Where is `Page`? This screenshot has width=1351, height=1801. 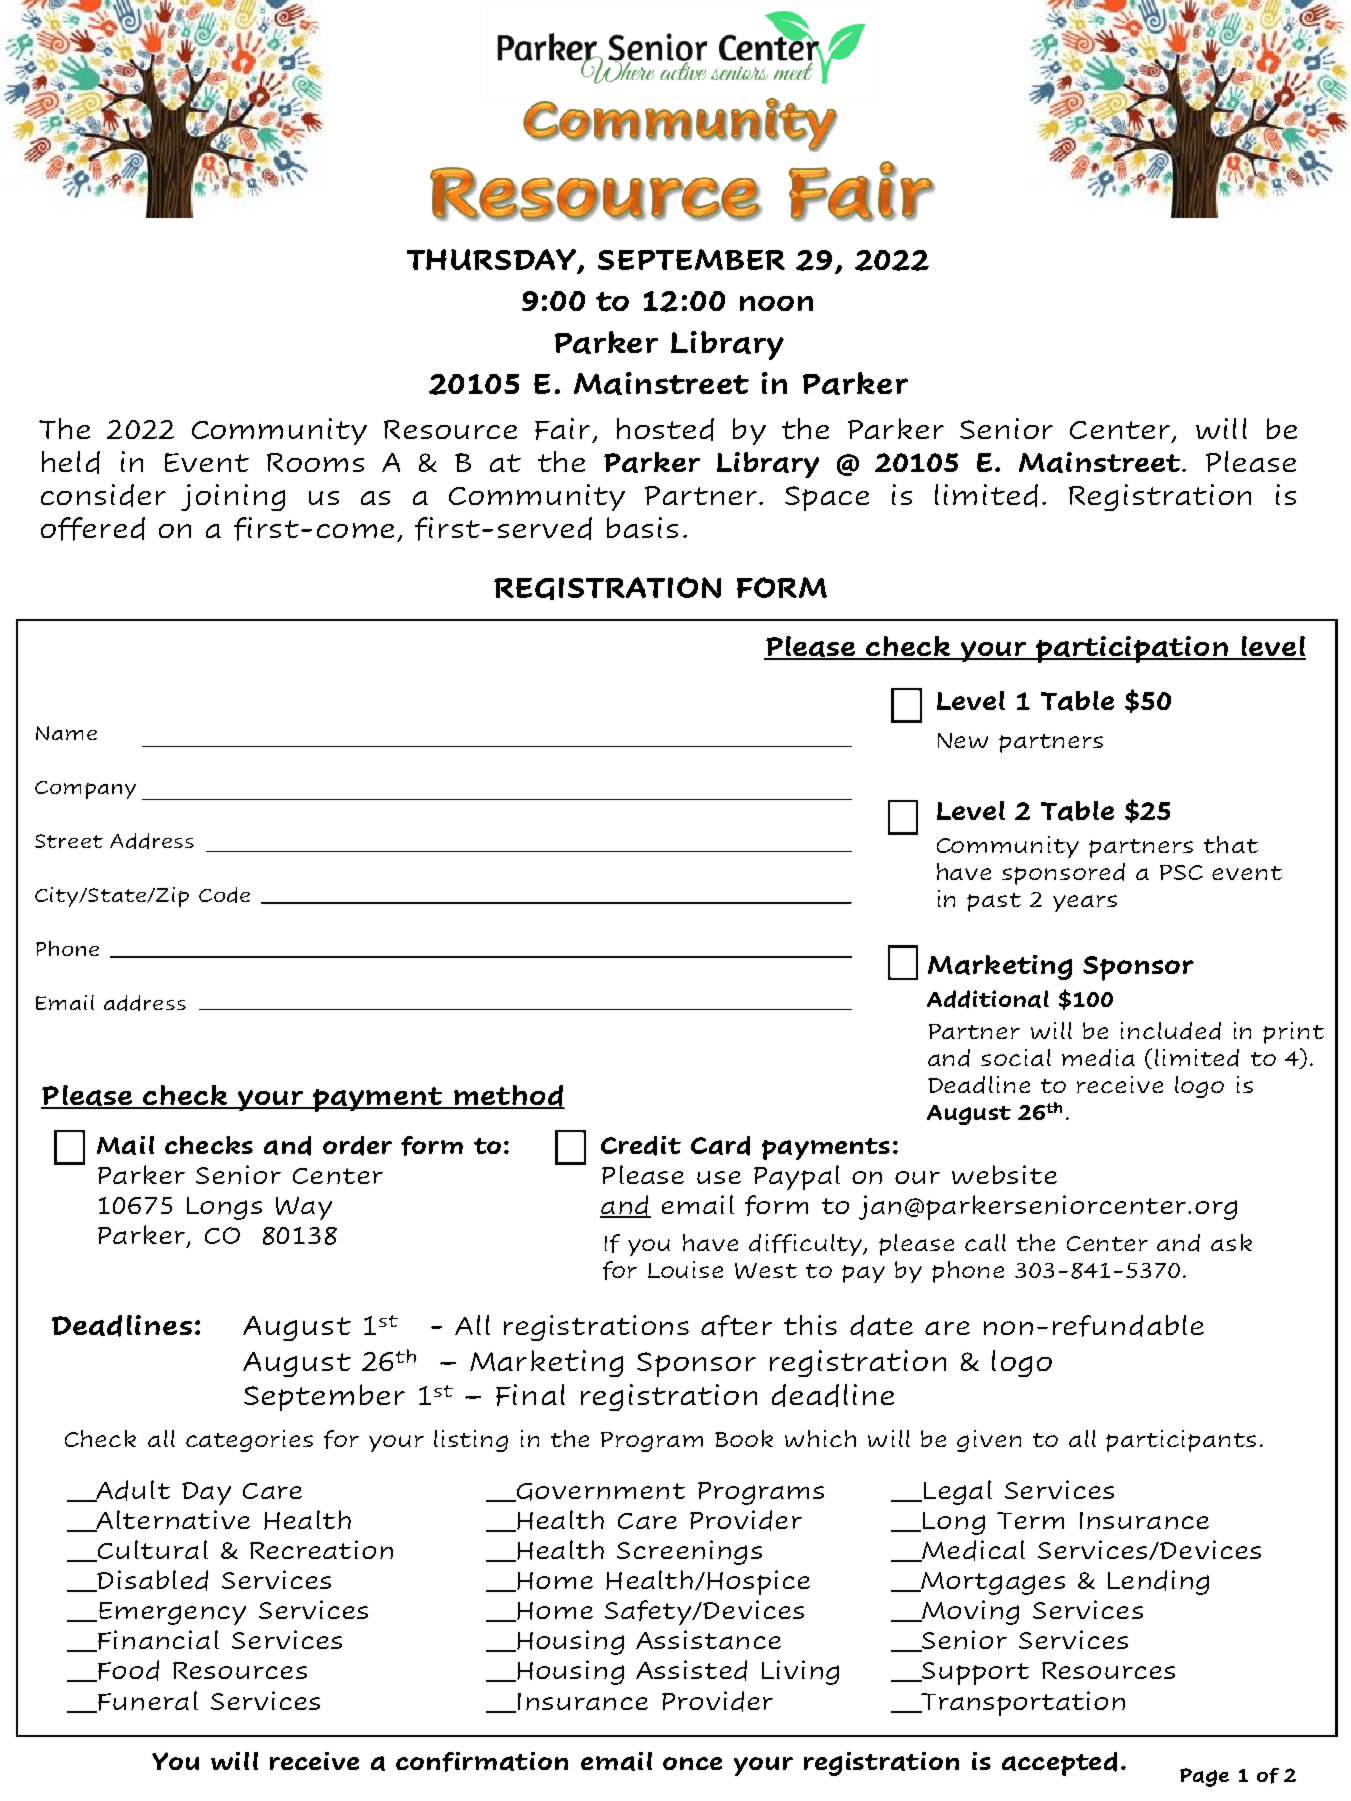 Page is located at coordinates (1204, 1777).
